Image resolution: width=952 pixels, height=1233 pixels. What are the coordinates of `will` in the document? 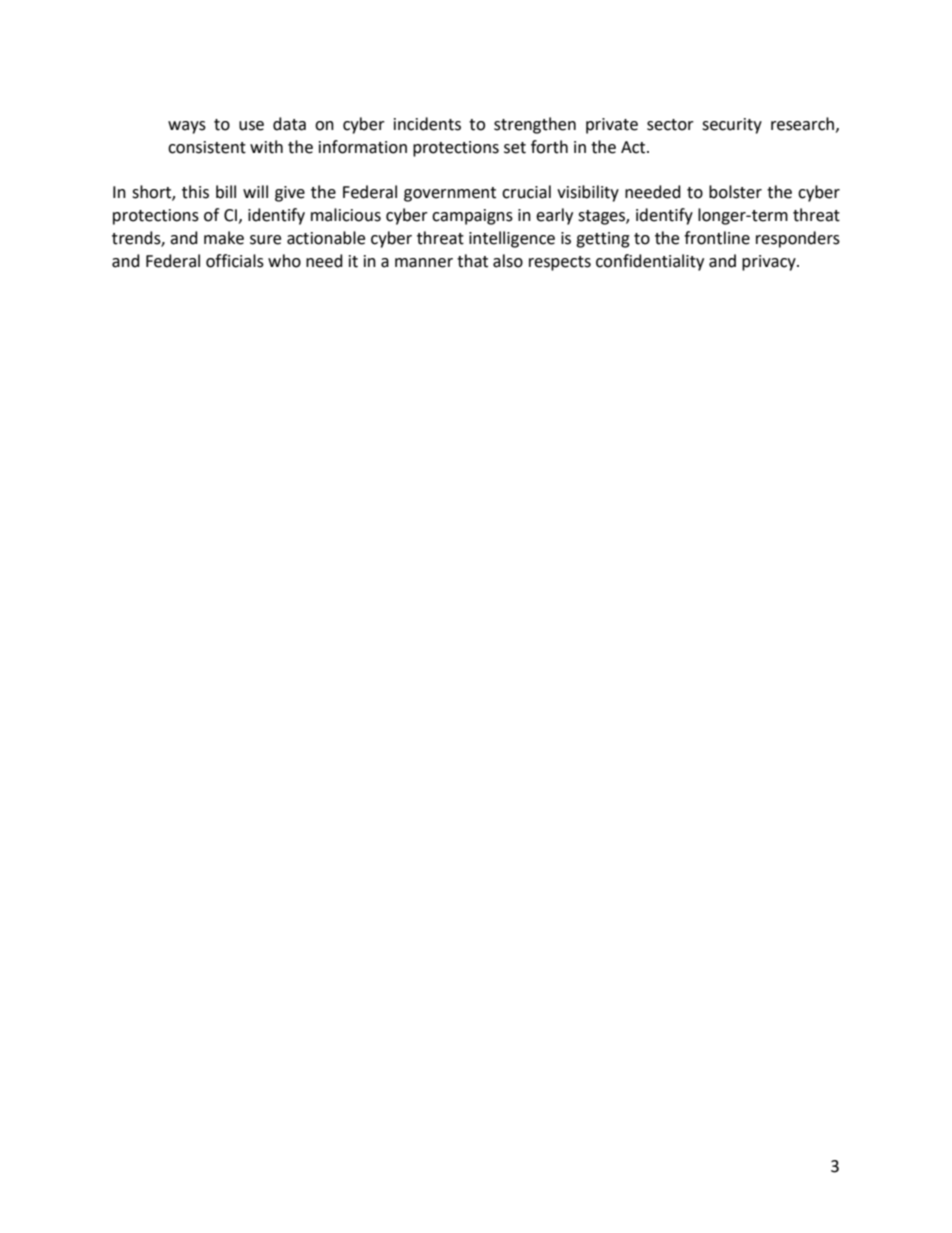 It's located at (255, 191).
